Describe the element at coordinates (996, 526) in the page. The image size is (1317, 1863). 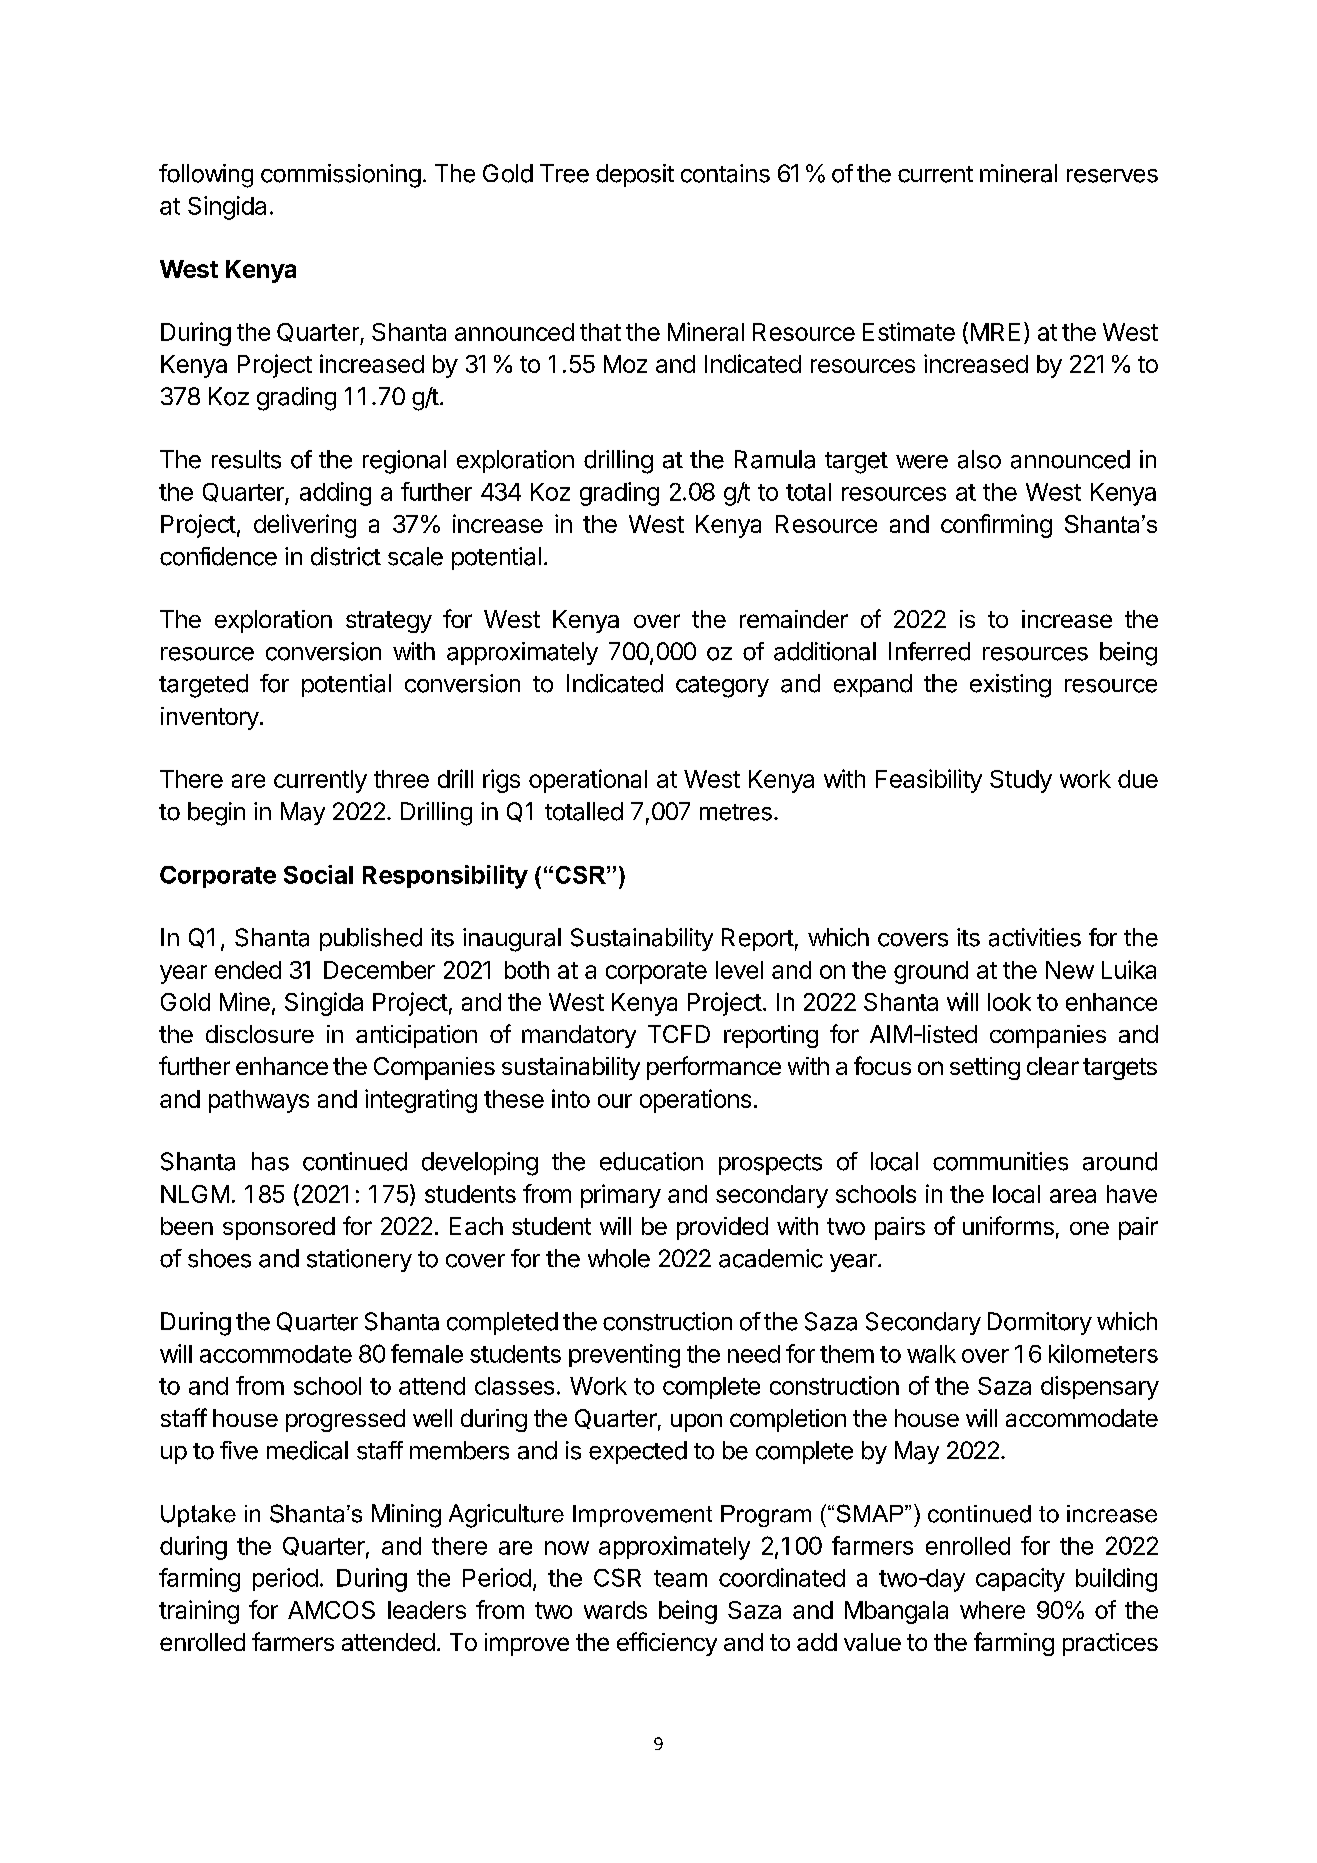
I see `confirming` at that location.
